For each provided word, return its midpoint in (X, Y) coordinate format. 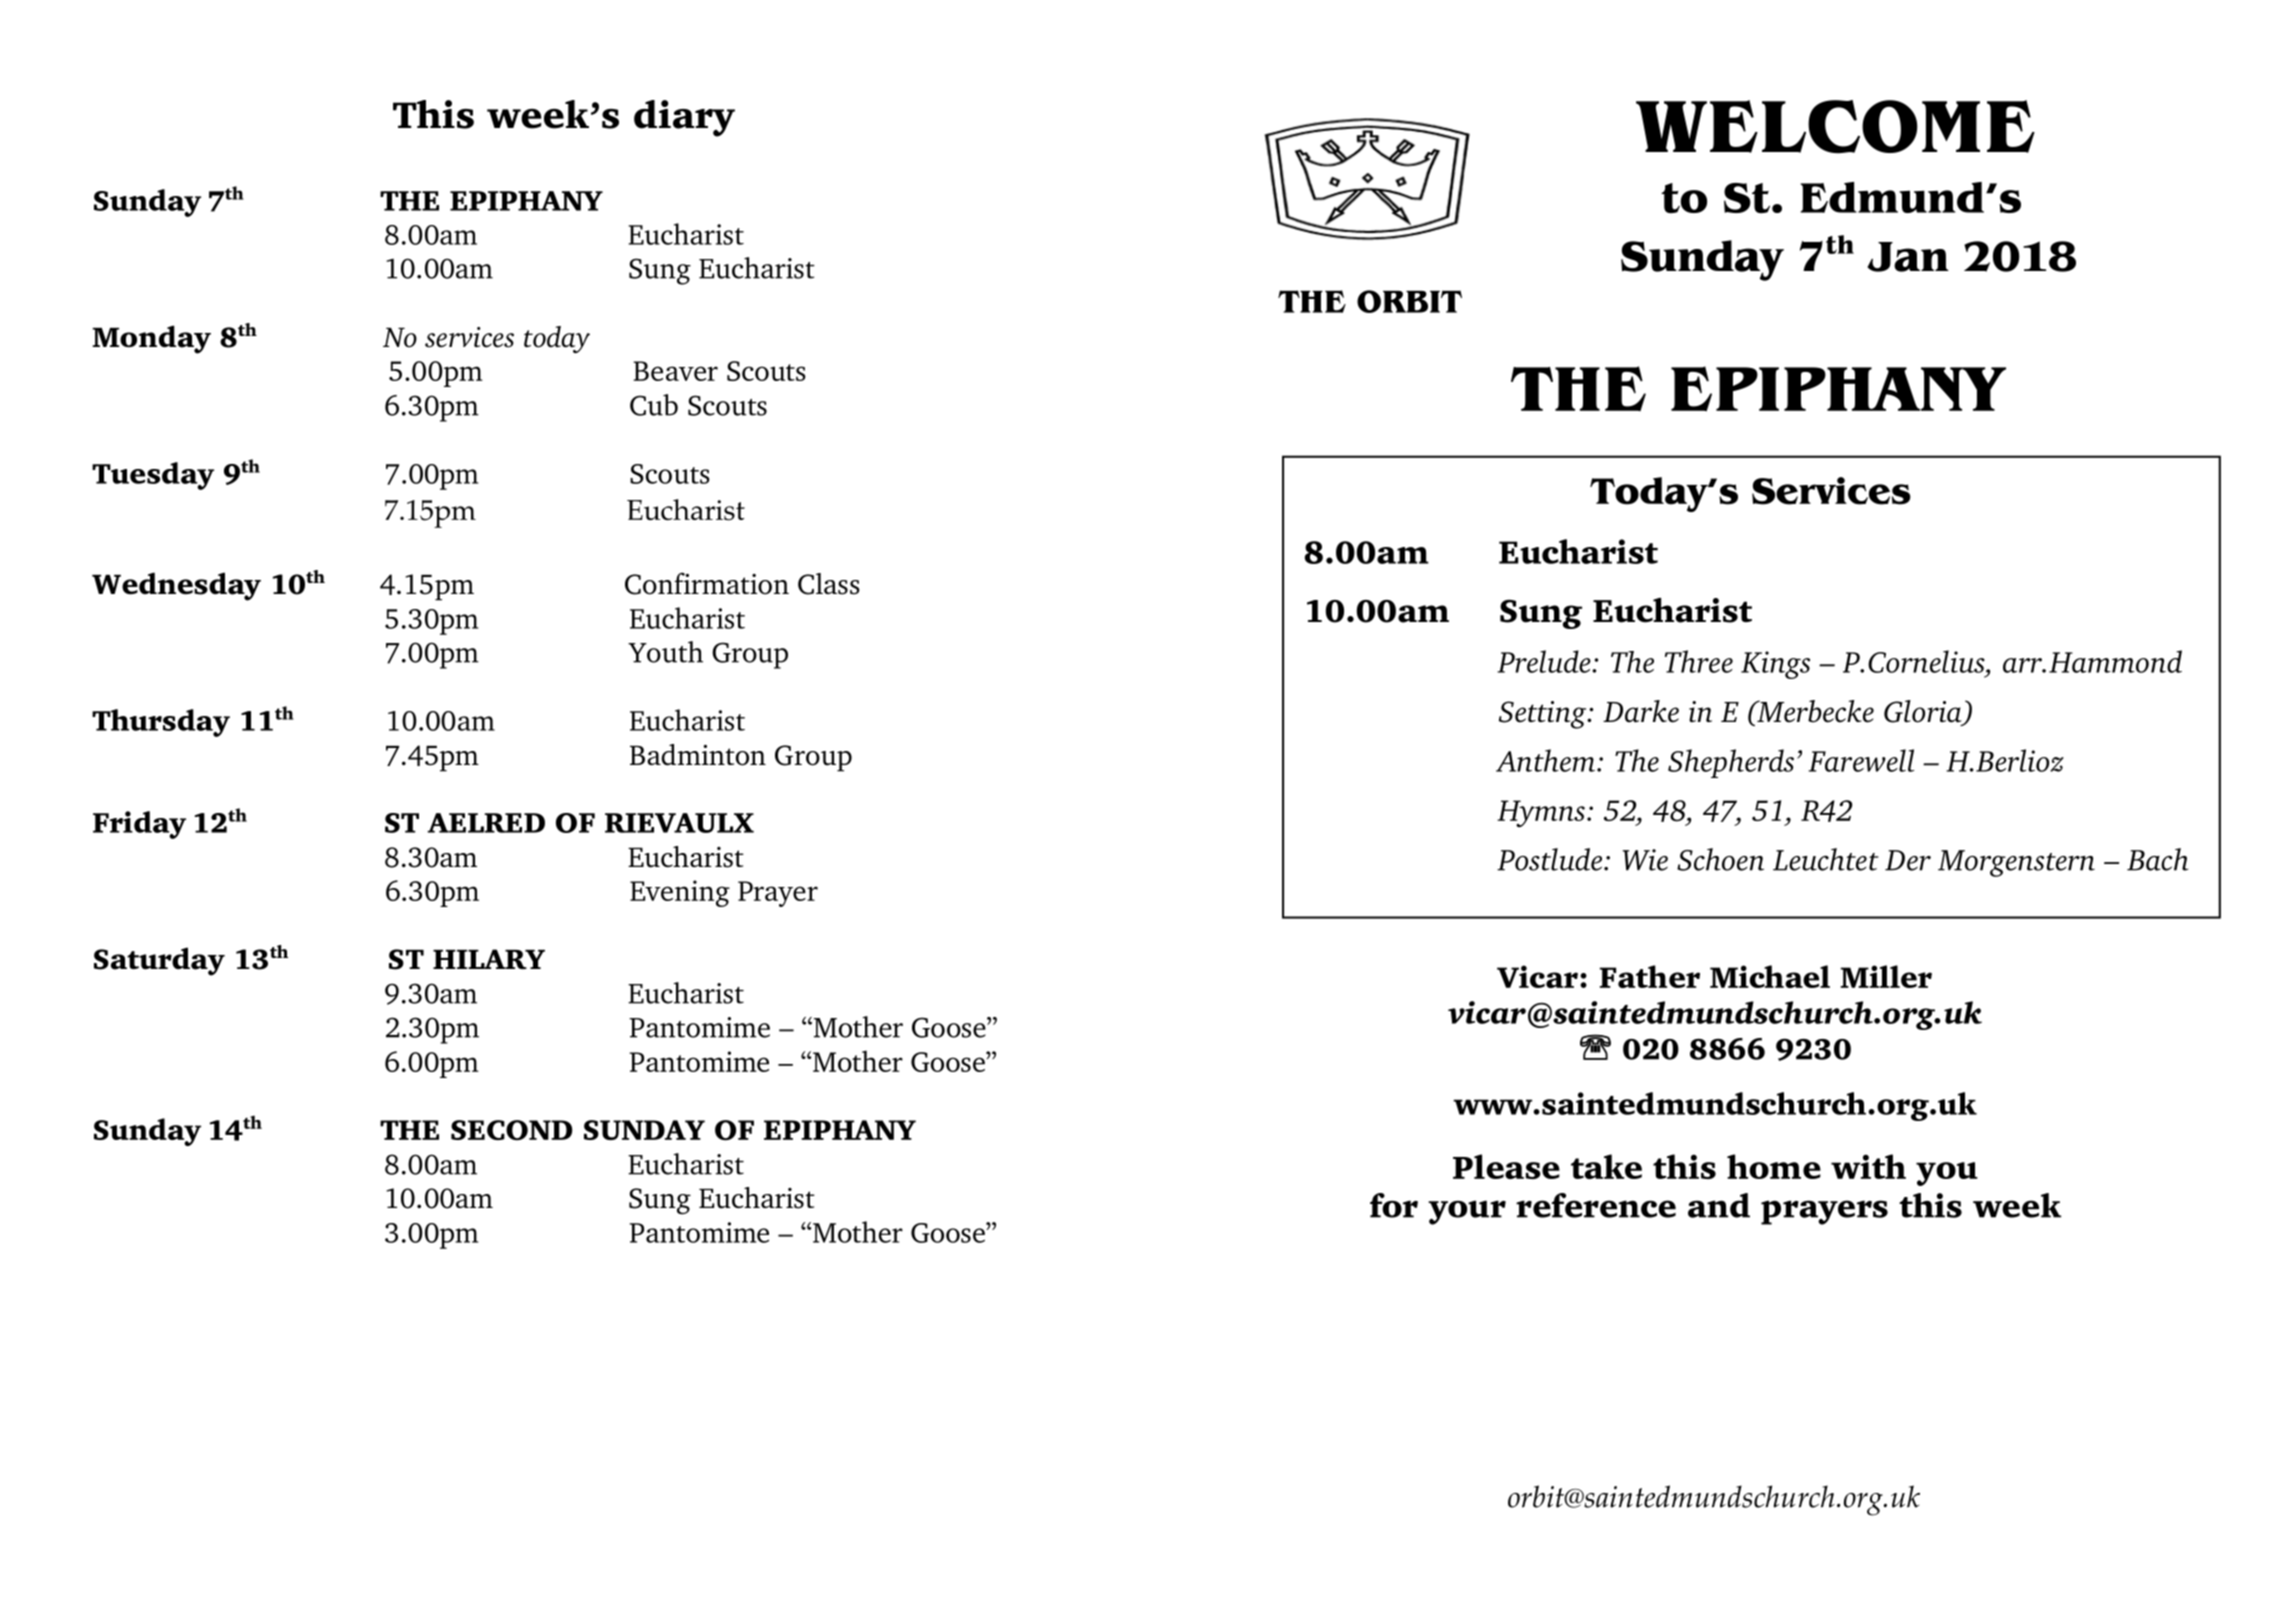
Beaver (675, 371)
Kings (1775, 665)
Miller (1886, 976)
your (1467, 1212)
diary (684, 118)
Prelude (1545, 661)
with (1868, 1166)
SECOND (511, 1130)
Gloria (1924, 712)
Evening (680, 893)
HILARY (489, 959)
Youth (665, 652)
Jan (1908, 257)
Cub (654, 405)
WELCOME (1835, 127)
